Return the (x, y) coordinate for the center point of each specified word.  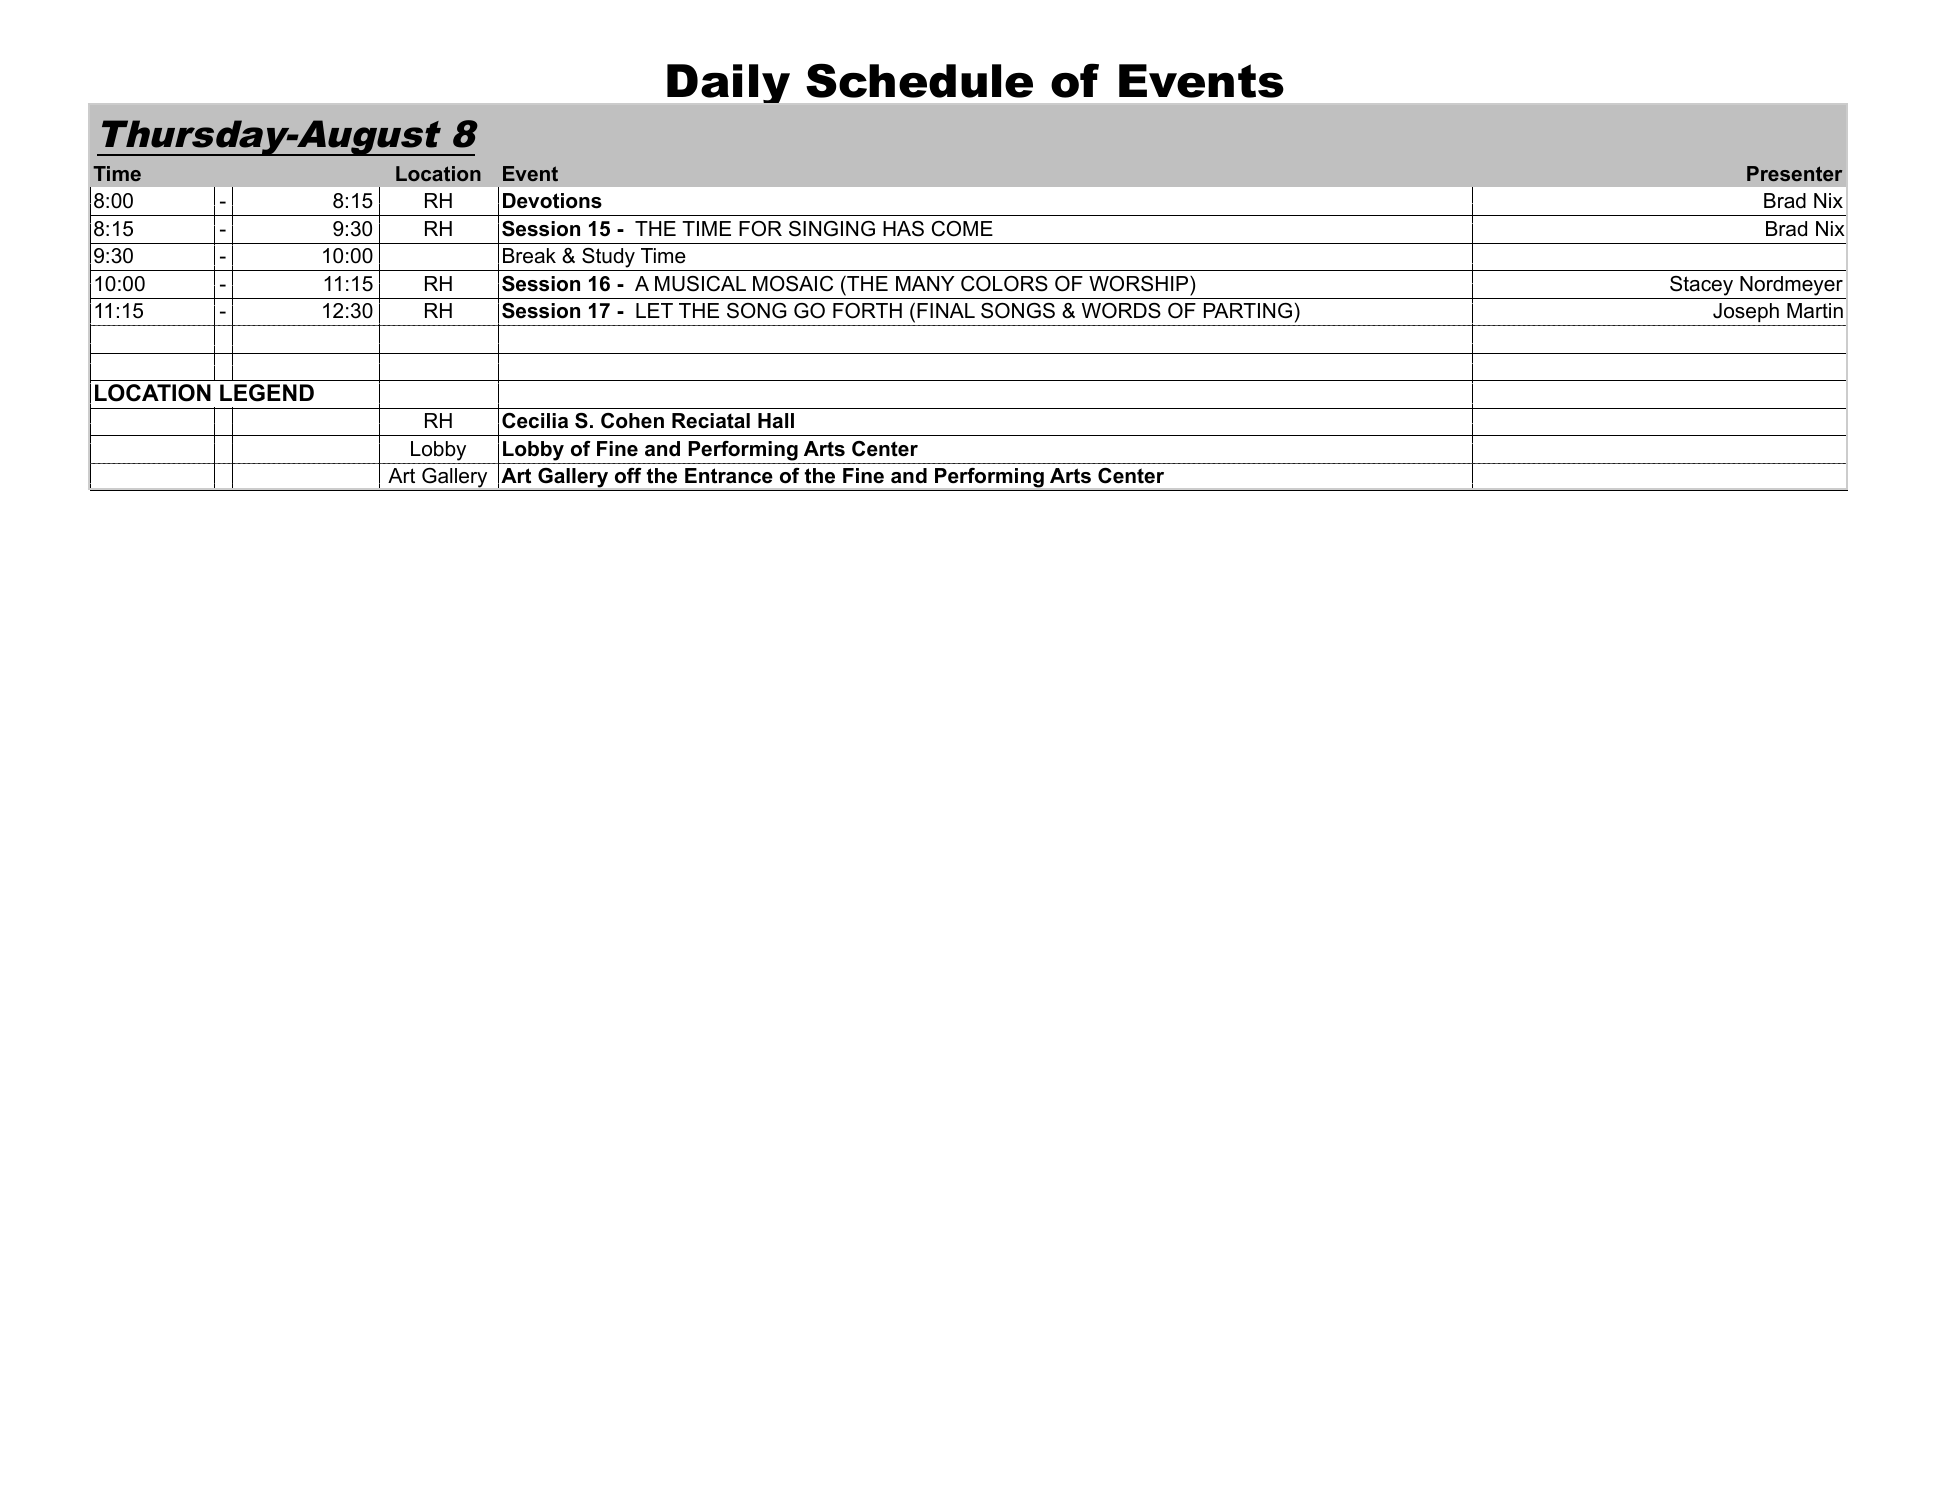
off (628, 476)
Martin (1815, 311)
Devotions (552, 201)
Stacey (1701, 286)
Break (529, 256)
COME (962, 229)
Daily (728, 83)
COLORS (1004, 284)
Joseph (1746, 312)
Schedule (919, 80)
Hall (776, 421)
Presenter (1794, 173)
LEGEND (267, 393)
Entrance (729, 476)
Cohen (632, 421)
